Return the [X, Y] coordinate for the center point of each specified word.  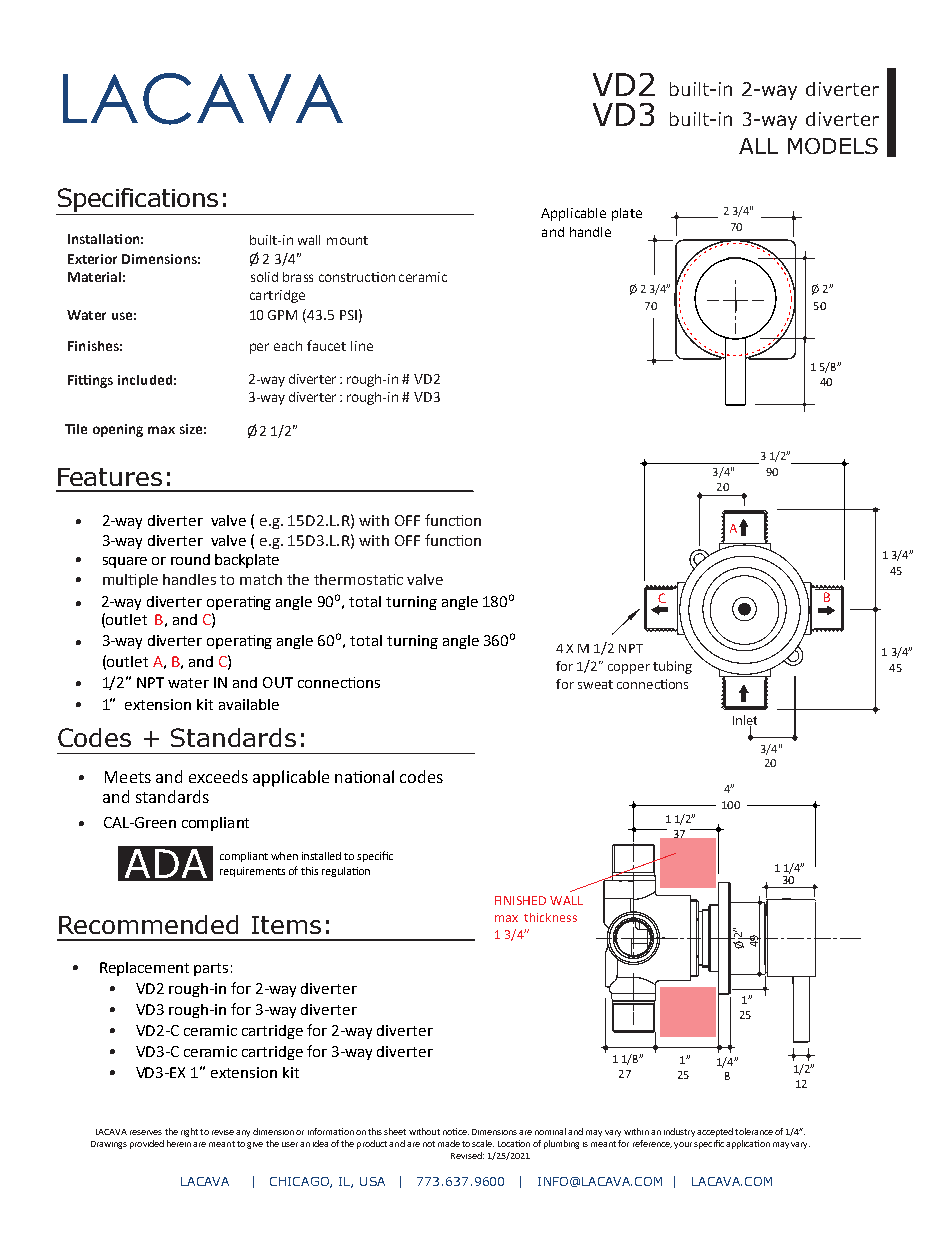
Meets [128, 777]
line [362, 346]
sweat [595, 684]
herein [179, 1143]
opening [118, 430]
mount [347, 240]
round [190, 559]
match [261, 579]
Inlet [745, 721]
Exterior [92, 259]
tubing [672, 667]
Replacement [144, 969]
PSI [348, 315]
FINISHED [520, 900]
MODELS [833, 146]
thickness [550, 917]
